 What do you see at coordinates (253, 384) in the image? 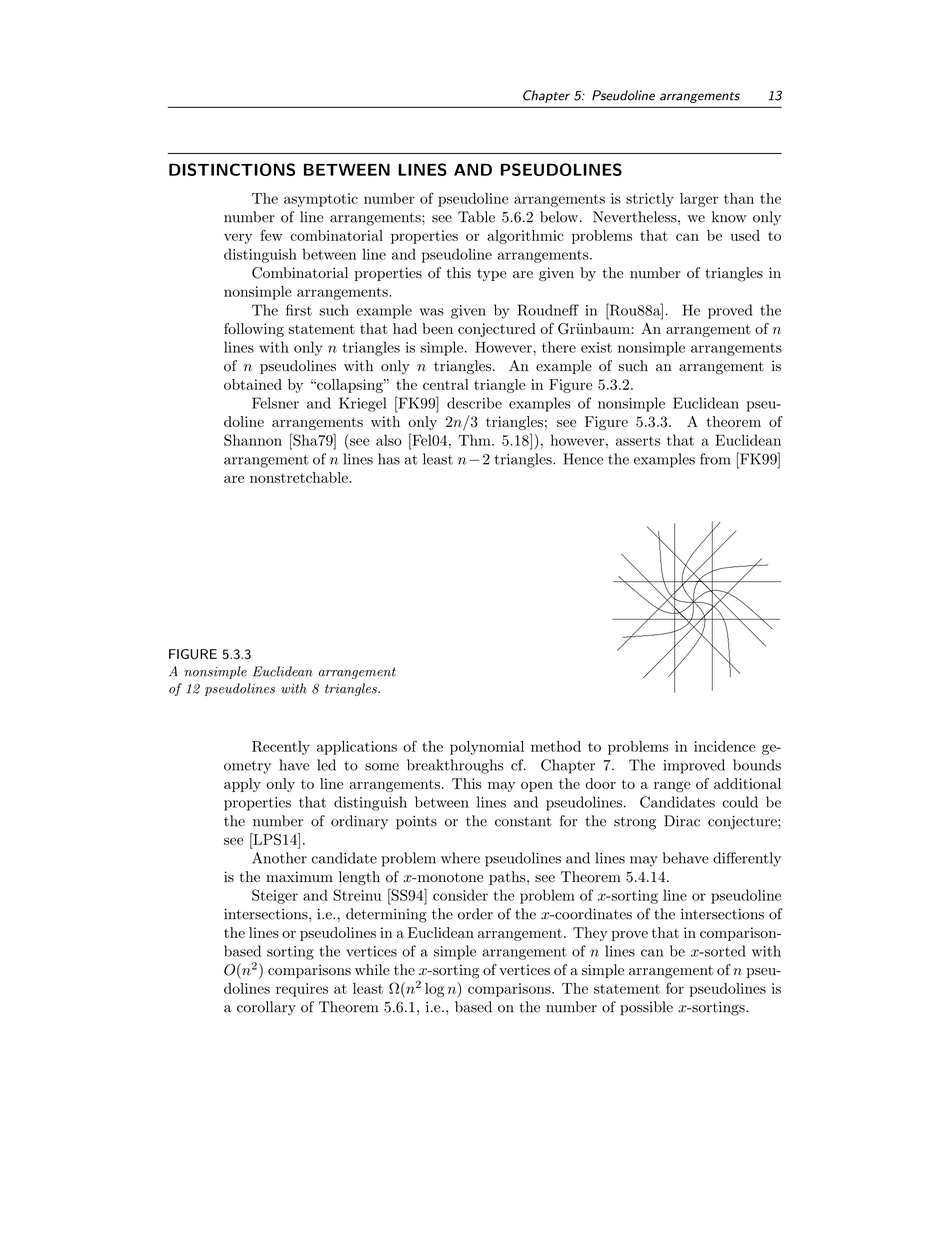
I see `obtained` at bounding box center [253, 384].
